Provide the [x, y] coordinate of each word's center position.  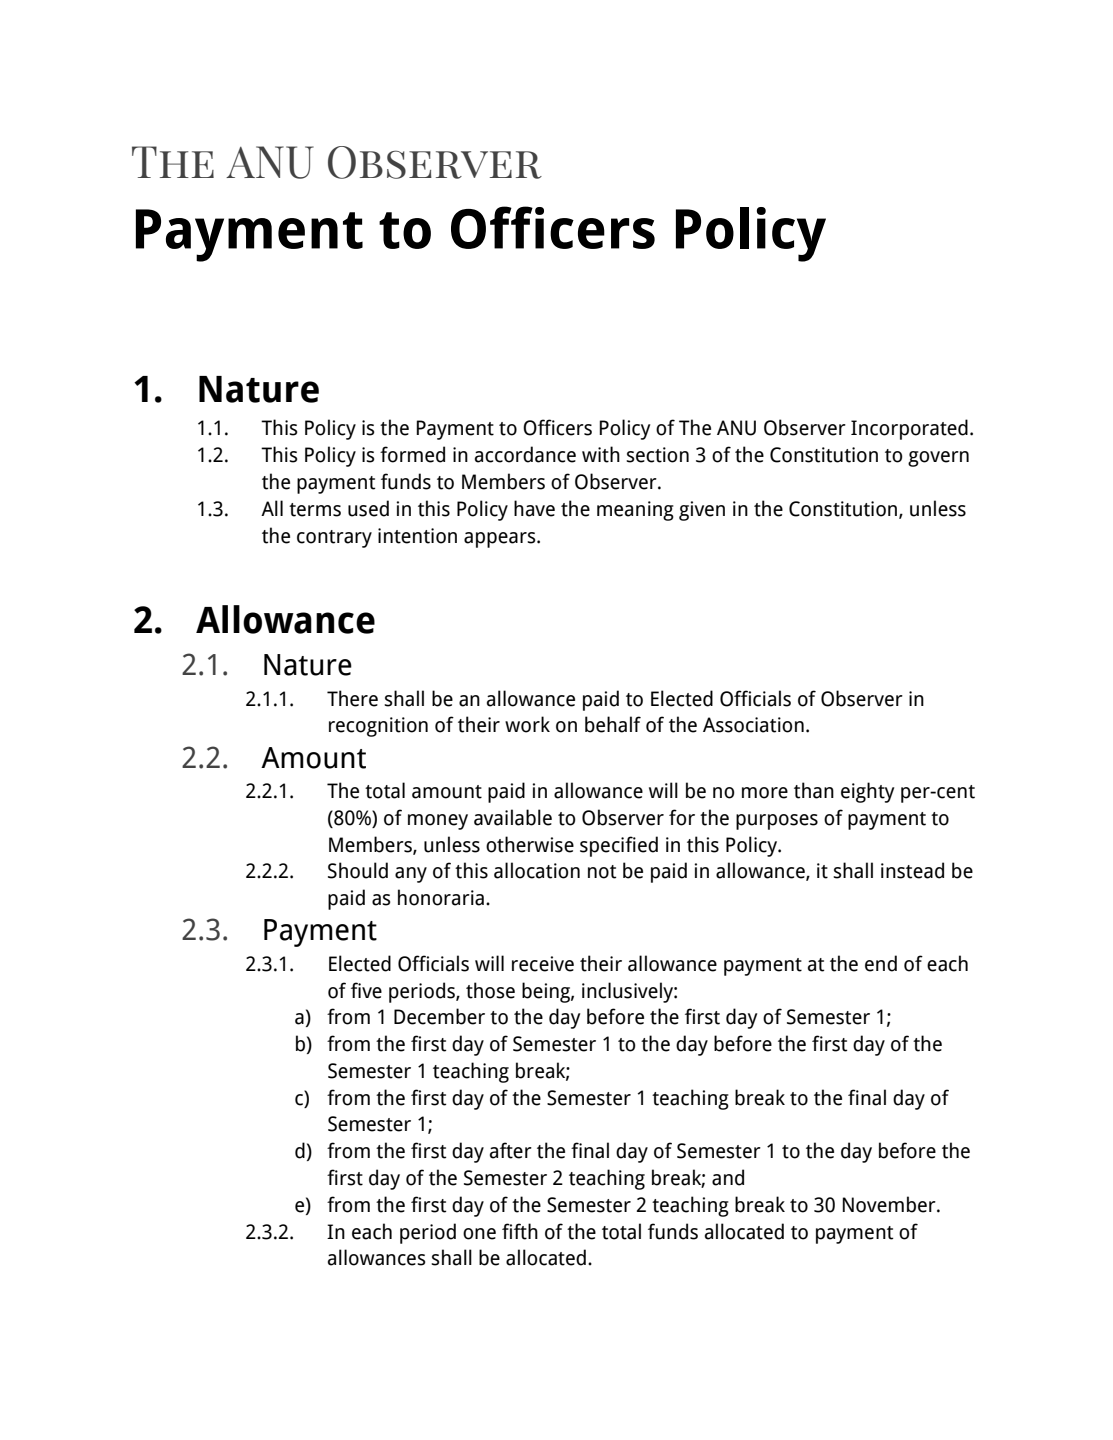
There [352, 698]
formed [412, 454]
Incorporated [909, 429]
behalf [613, 724]
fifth [520, 1231]
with [601, 454]
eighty [867, 792]
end [881, 963]
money [438, 822]
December [439, 1016]
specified [619, 846]
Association [753, 725]
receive [543, 964]
